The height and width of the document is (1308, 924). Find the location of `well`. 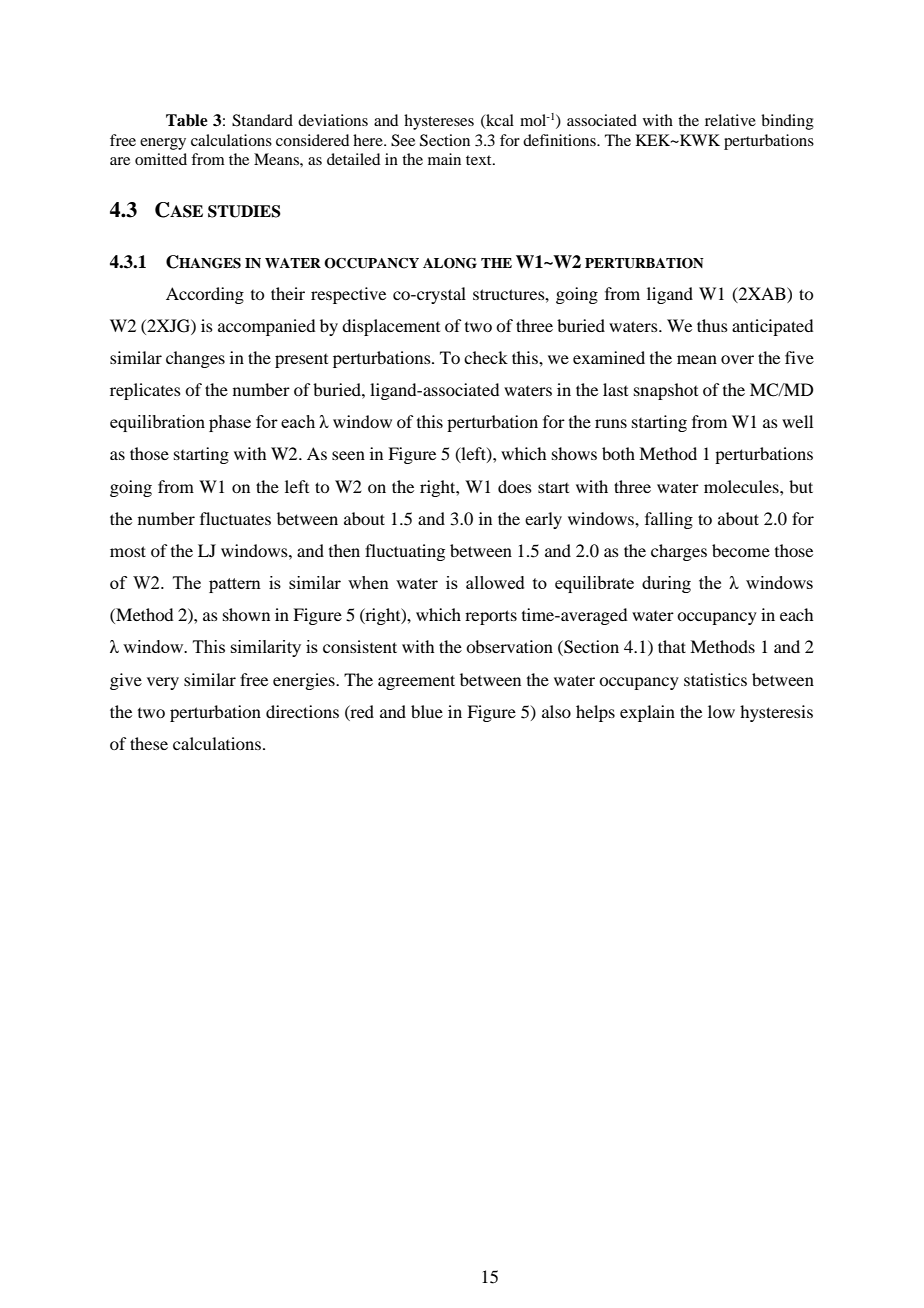

well is located at coordinates (797, 421).
